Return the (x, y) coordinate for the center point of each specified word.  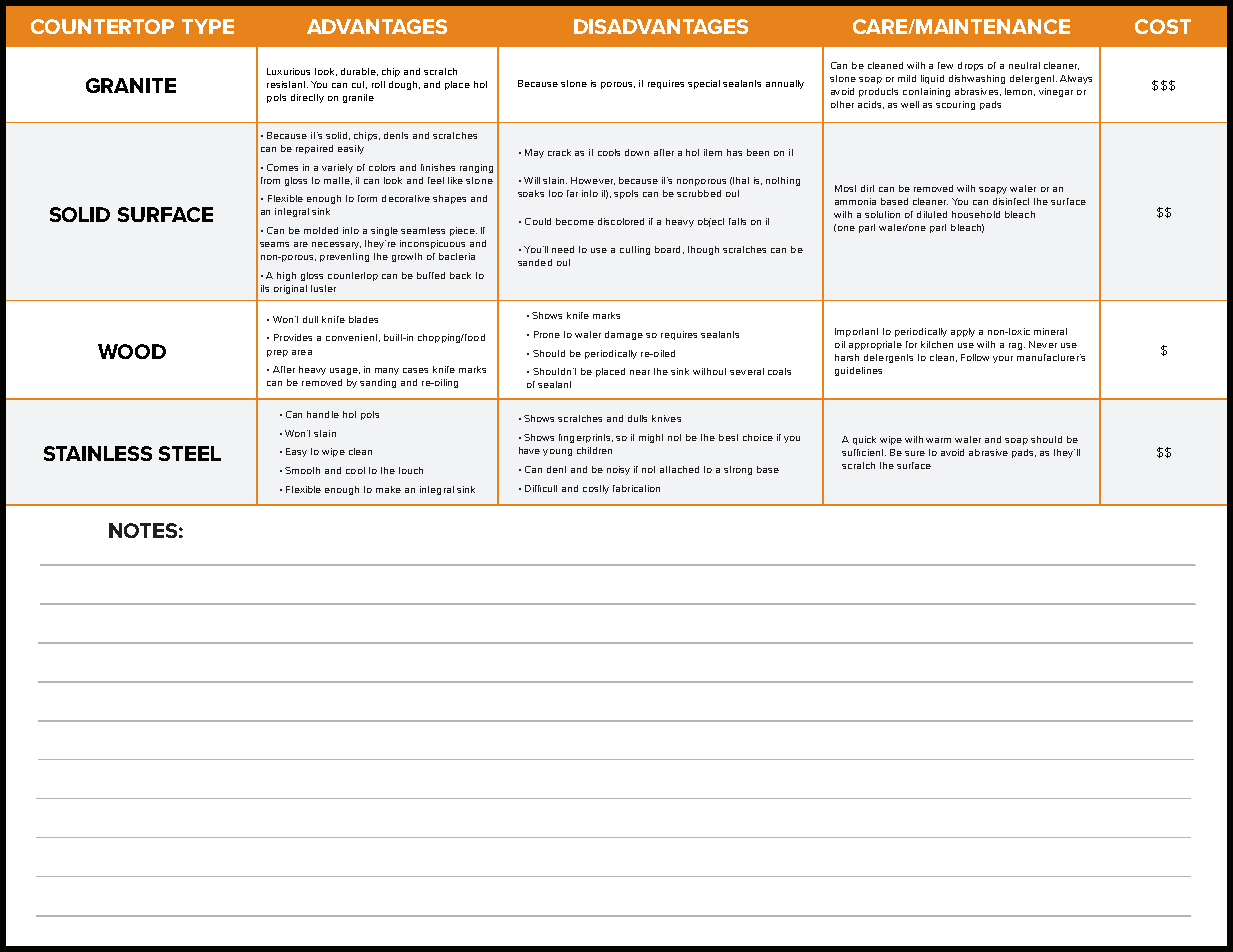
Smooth (302, 470)
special (704, 84)
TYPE (208, 26)
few (945, 65)
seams (274, 244)
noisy (618, 470)
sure (915, 453)
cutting (635, 250)
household (976, 214)
